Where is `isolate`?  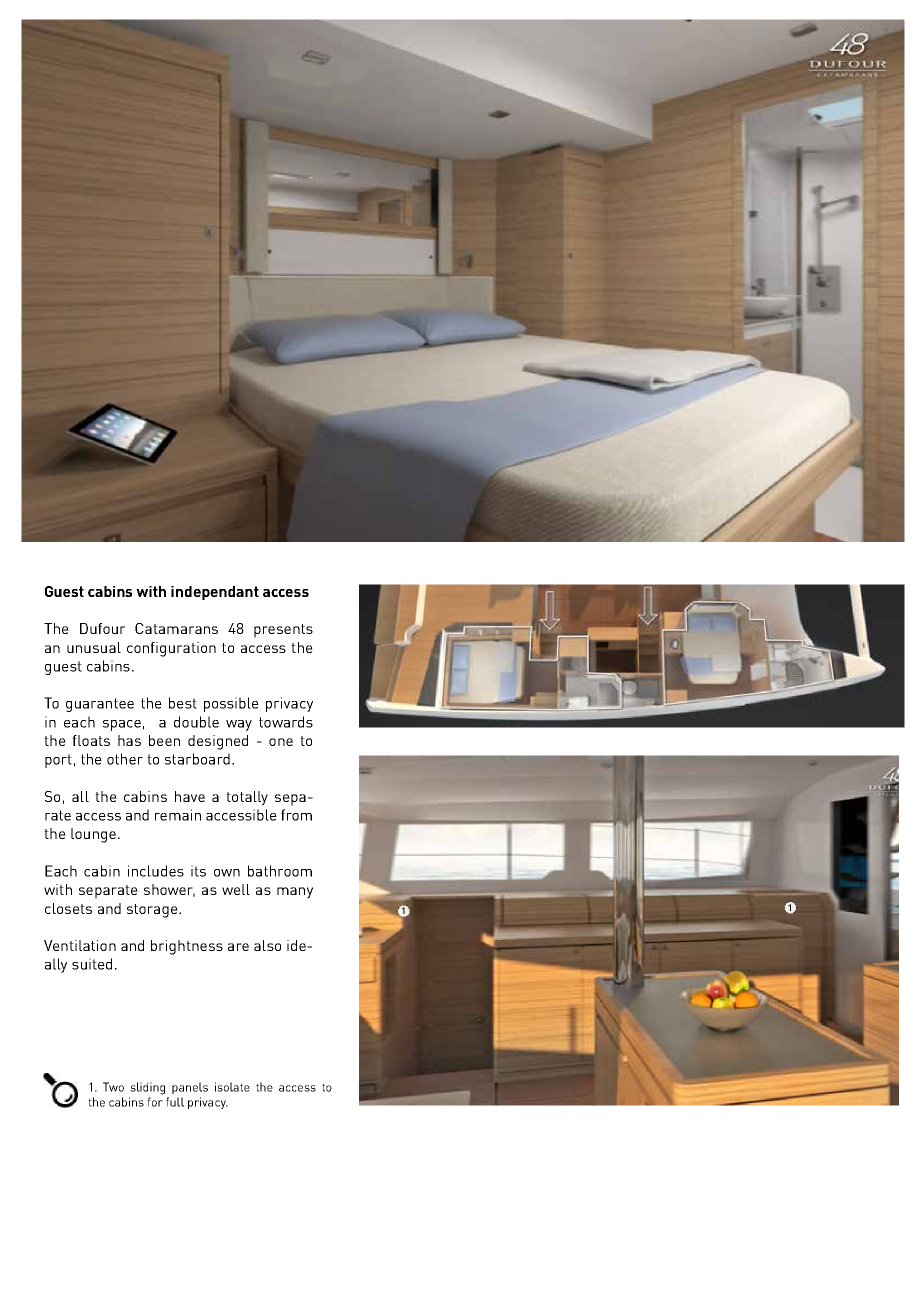
isolate is located at coordinates (232, 1087).
